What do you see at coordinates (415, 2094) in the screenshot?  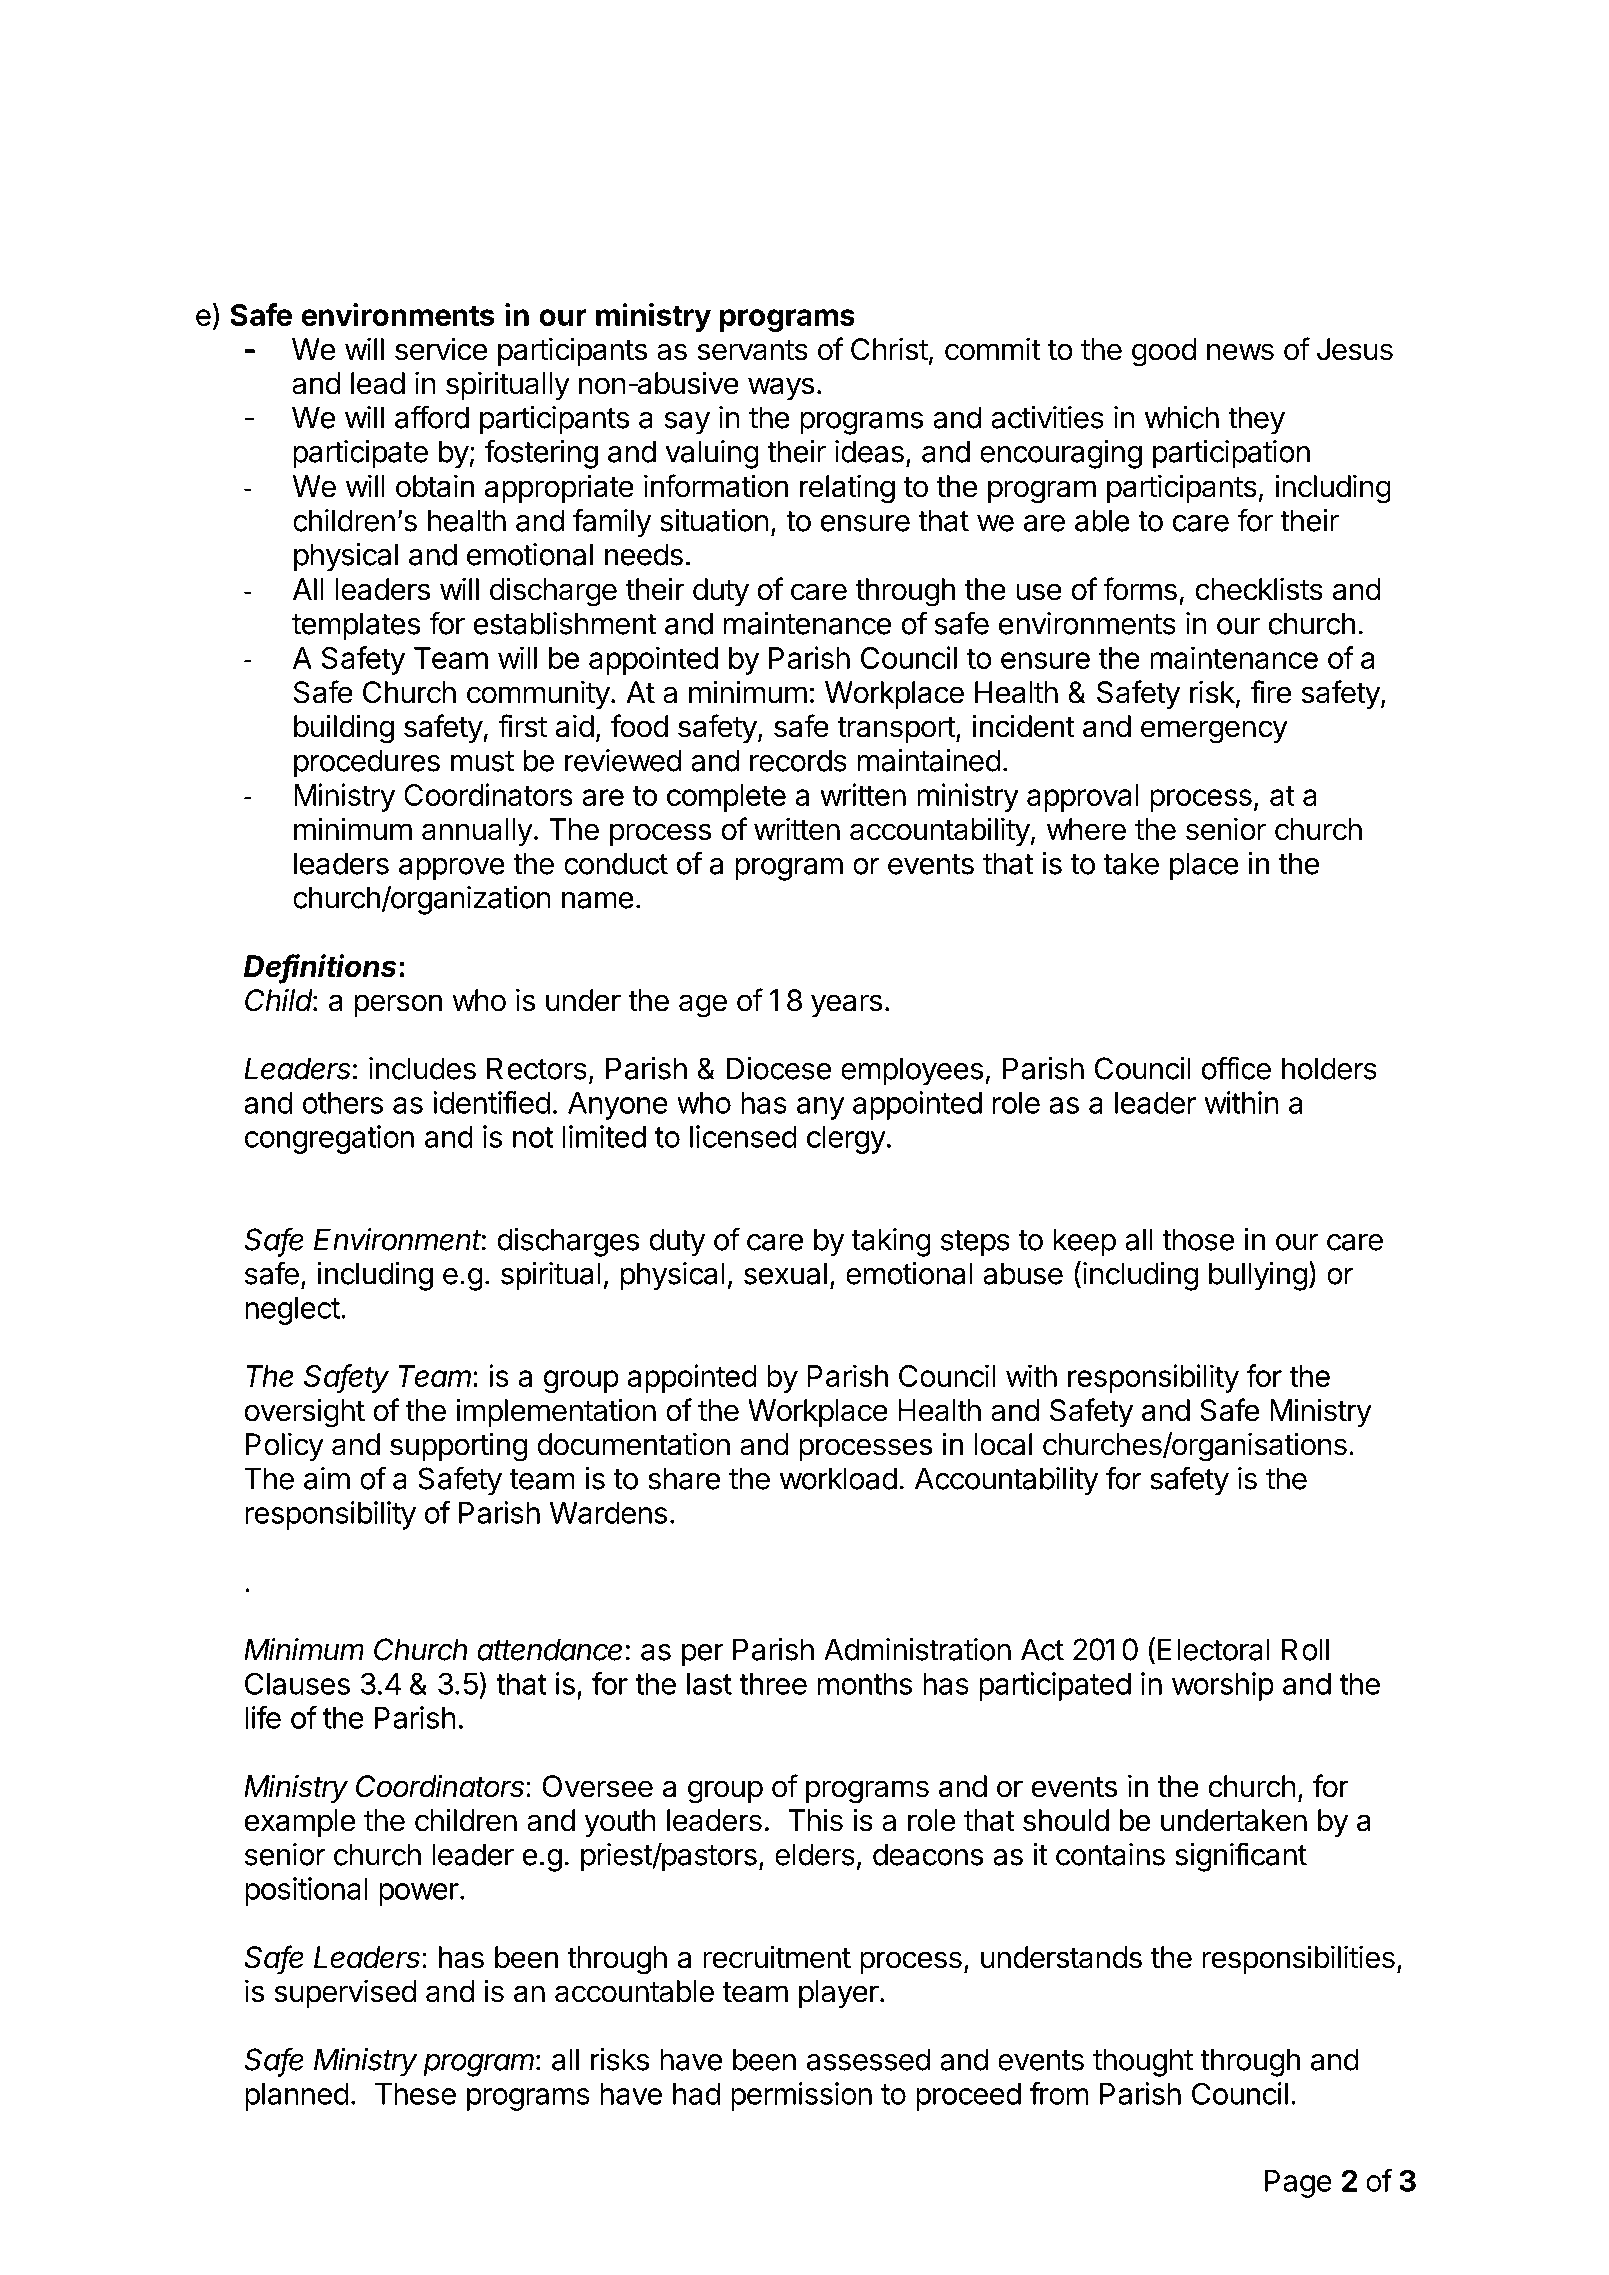 I see `These` at bounding box center [415, 2094].
